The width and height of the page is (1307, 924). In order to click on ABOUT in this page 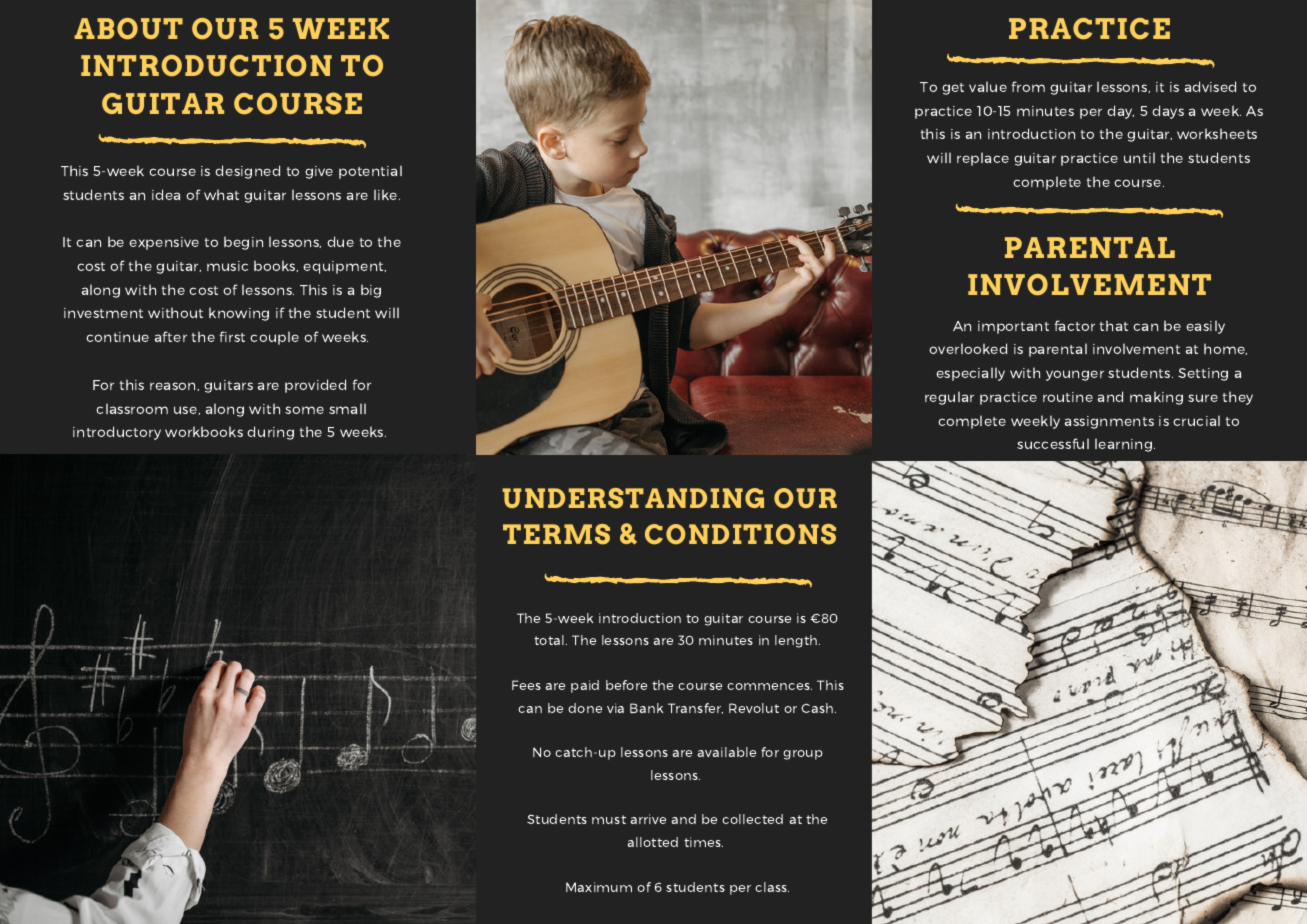, I will do `click(128, 29)`.
